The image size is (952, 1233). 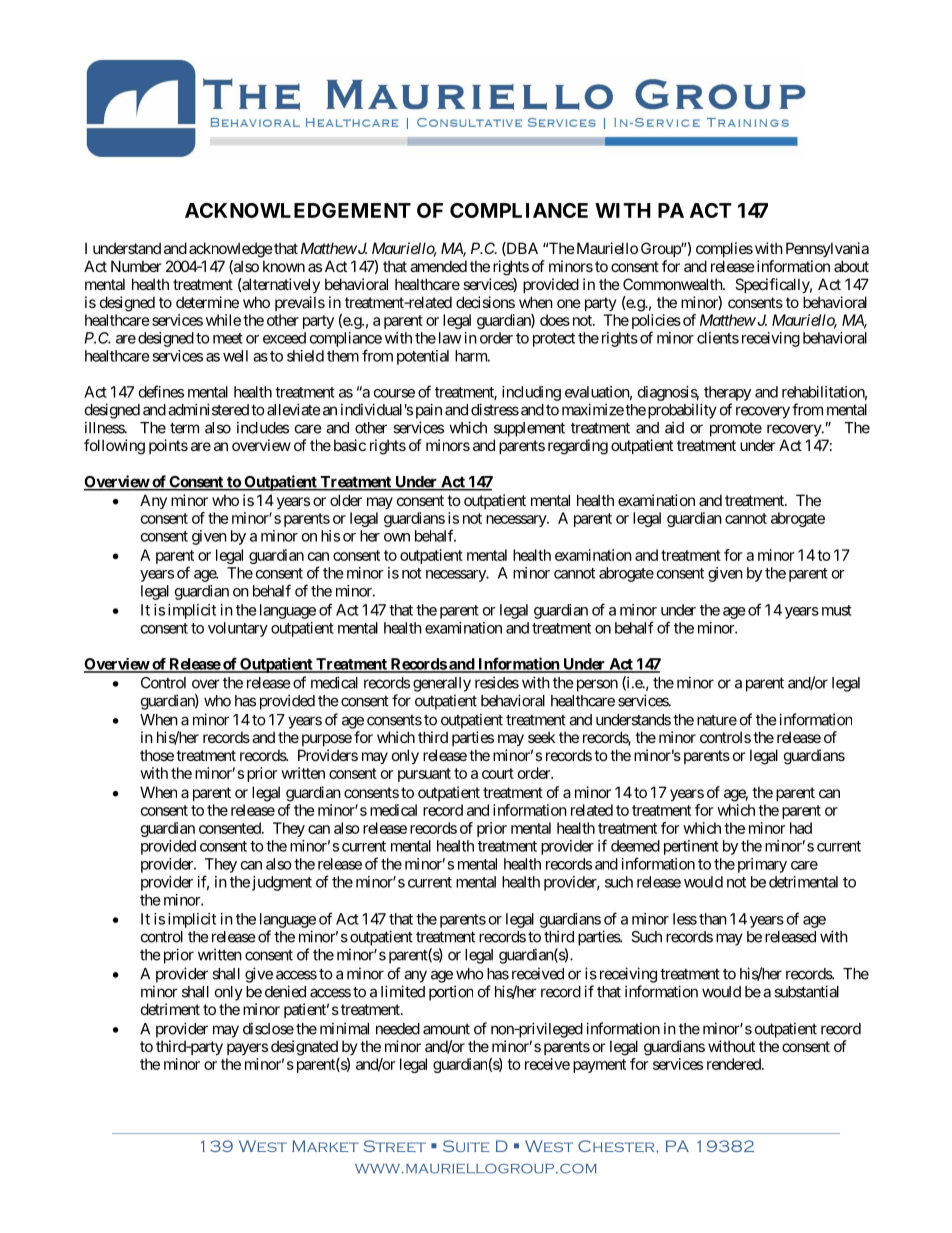 What do you see at coordinates (837, 610) in the screenshot?
I see `must` at bounding box center [837, 610].
